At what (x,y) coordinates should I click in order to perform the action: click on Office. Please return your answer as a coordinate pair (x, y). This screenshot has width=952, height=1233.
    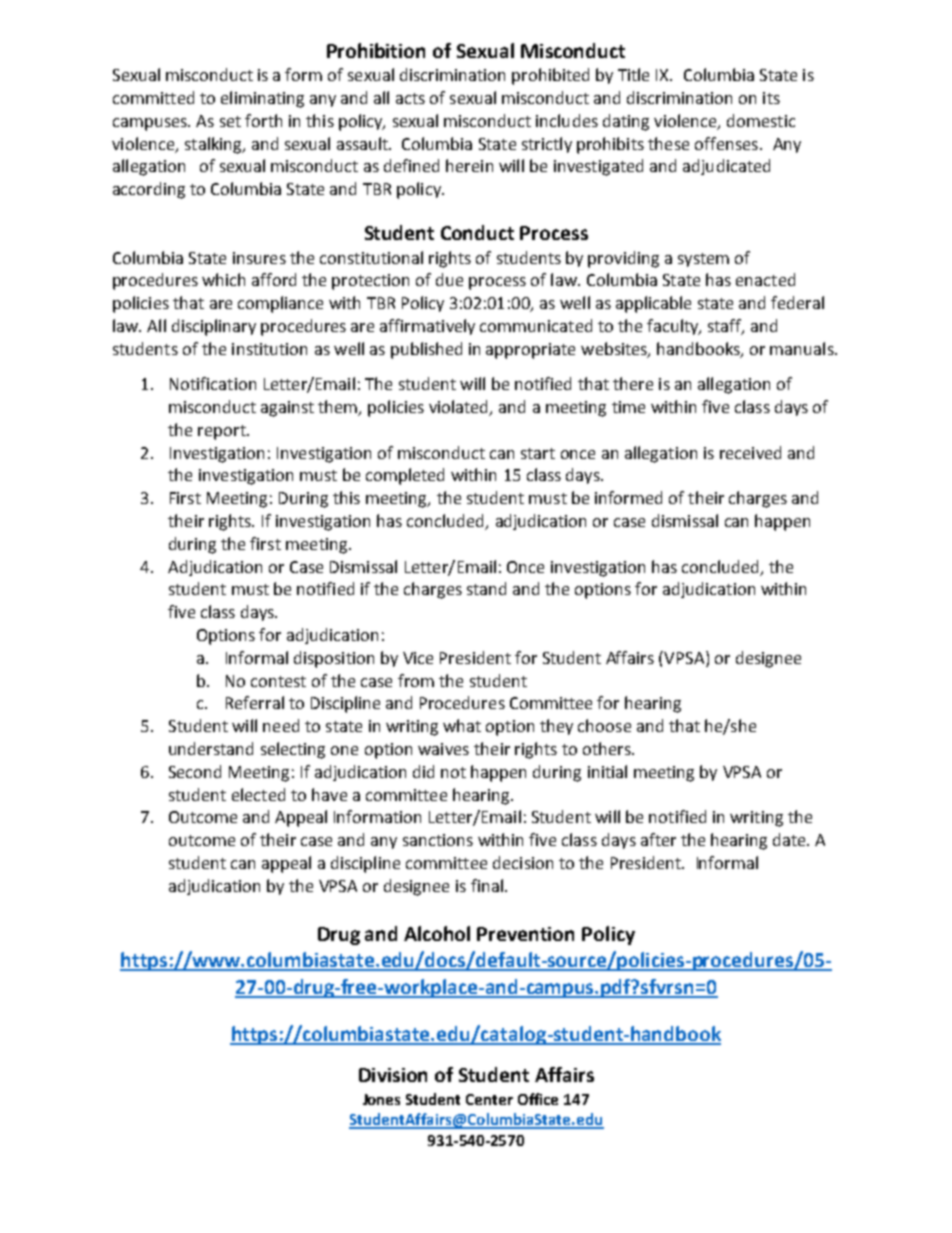
    Looking at the image, I should click on (538, 1099).
